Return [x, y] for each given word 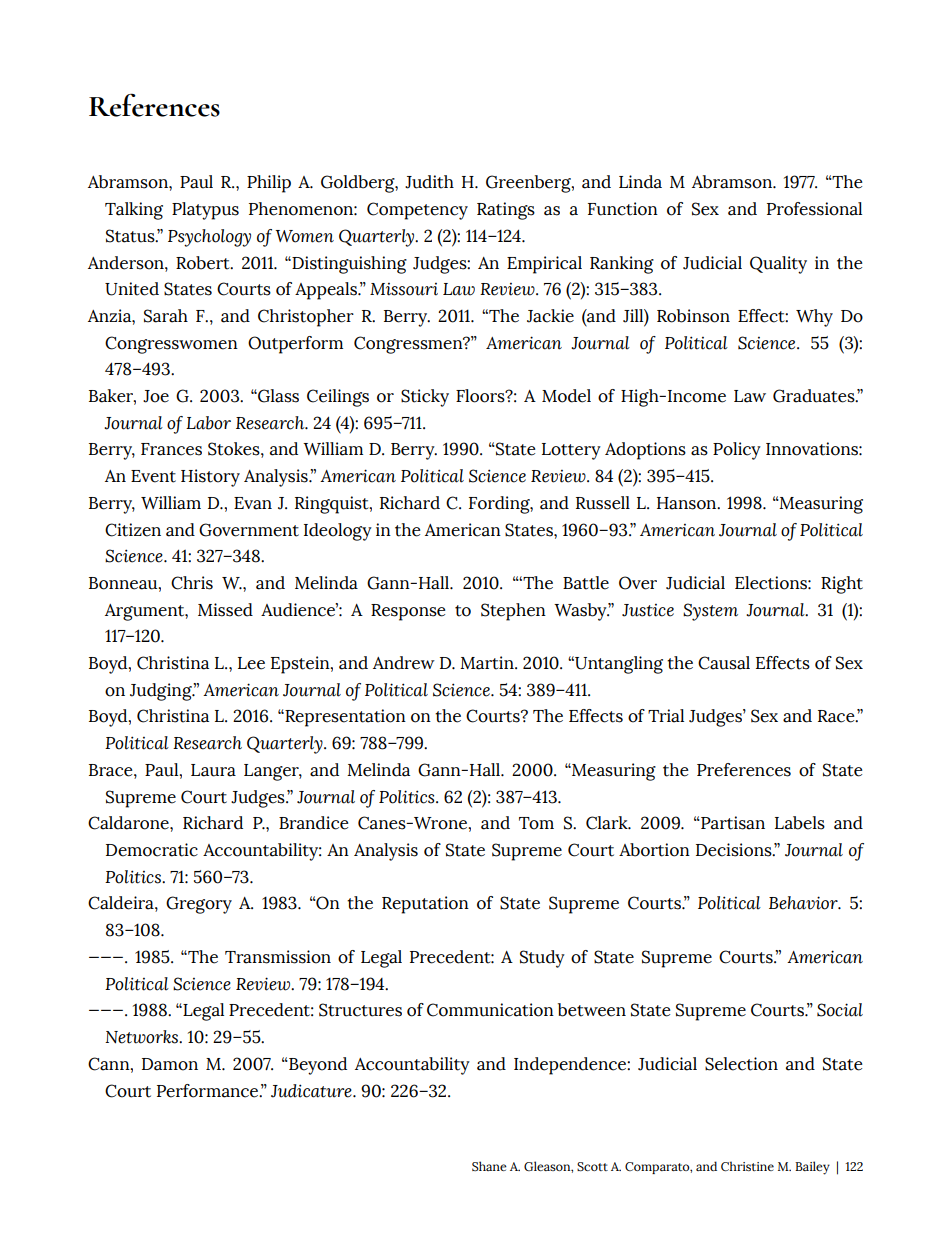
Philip [269, 184]
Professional [814, 209]
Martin [488, 663]
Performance [209, 1091]
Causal [724, 663]
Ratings [506, 211]
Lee [251, 663]
